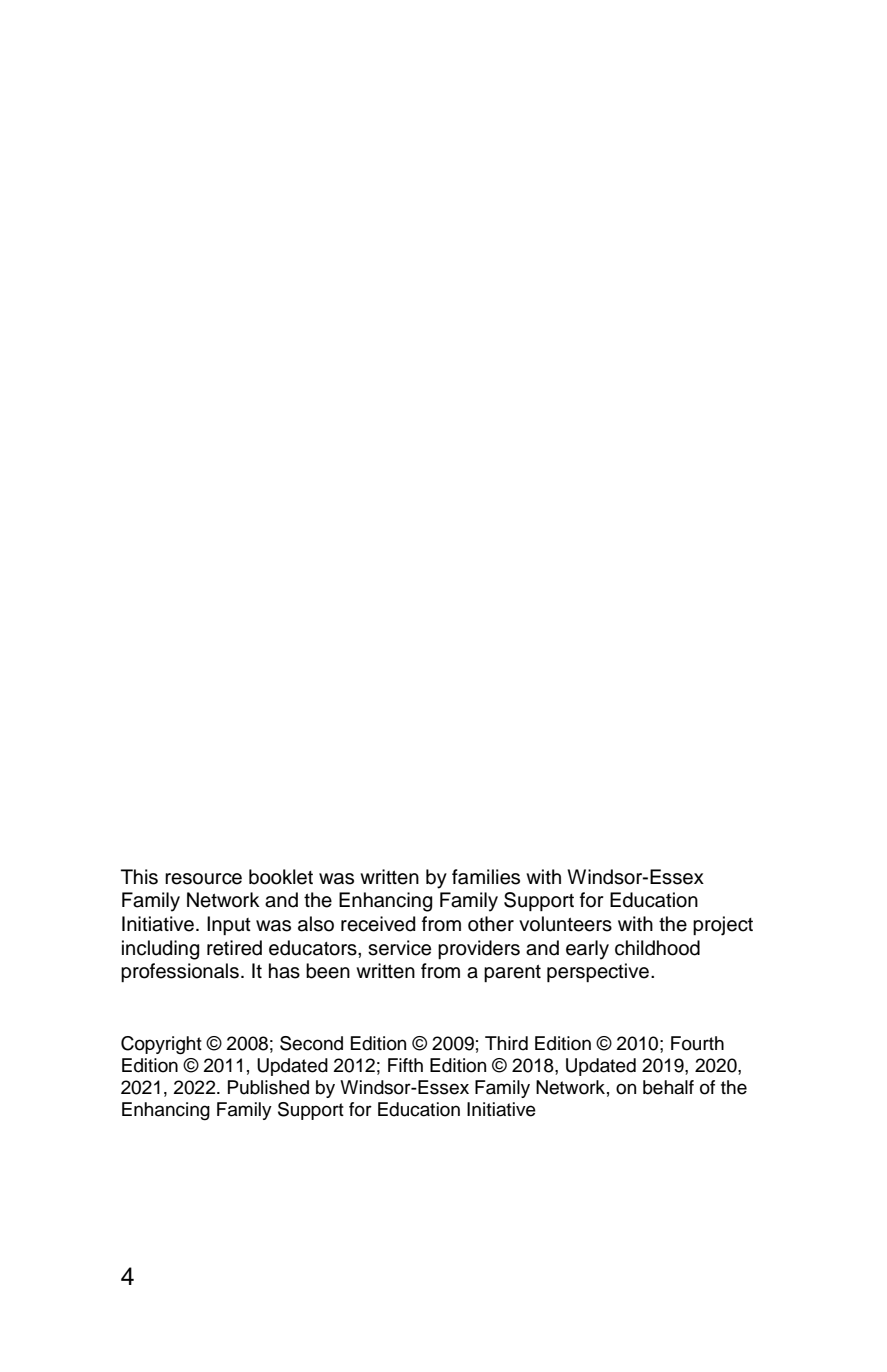  What do you see at coordinates (486, 877) in the document?
I see `families` at bounding box center [486, 877].
